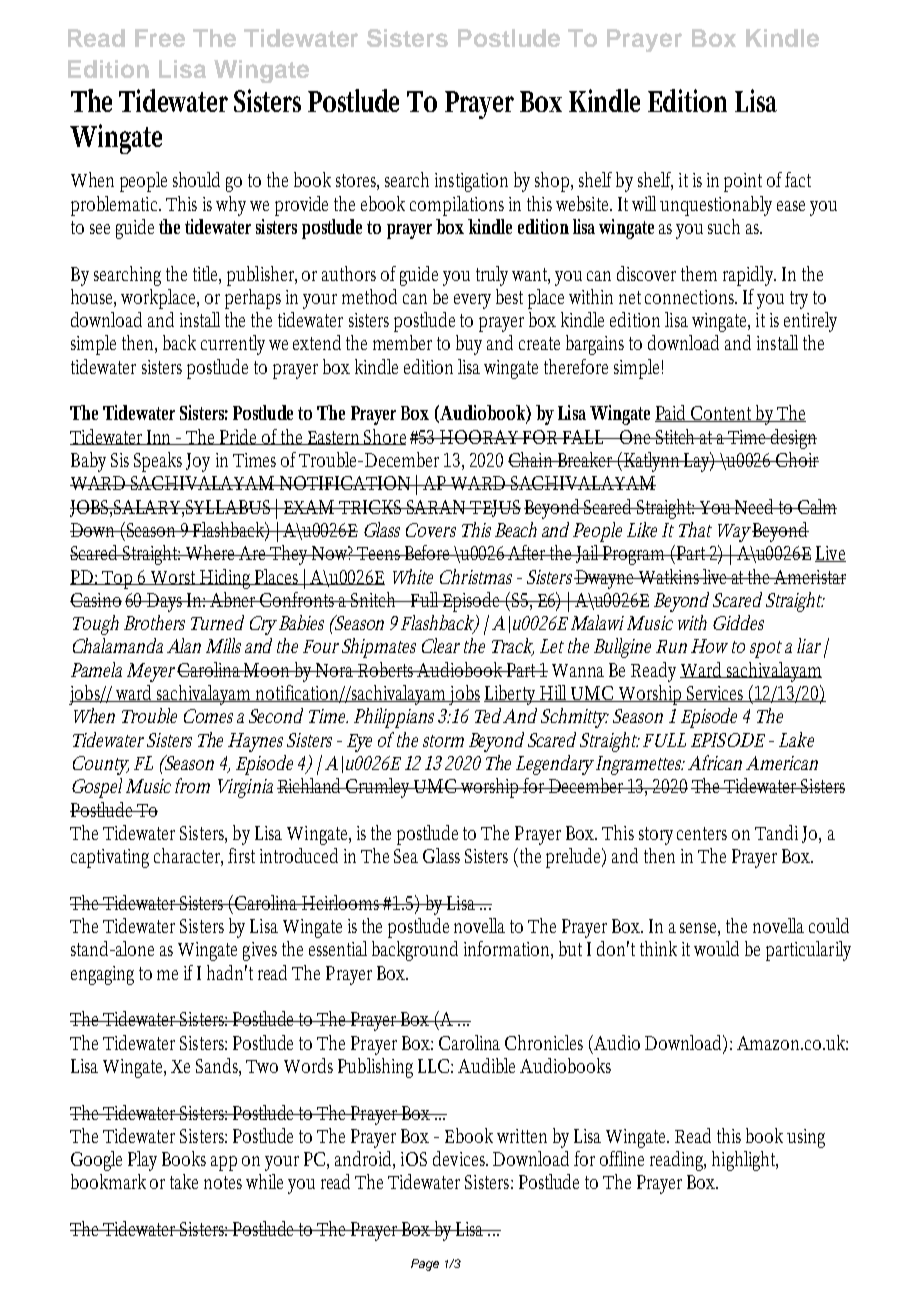 This document has height=1308, width=924. Describe the element at coordinates (425, 1265) in the document. I see `Page` at that location.
